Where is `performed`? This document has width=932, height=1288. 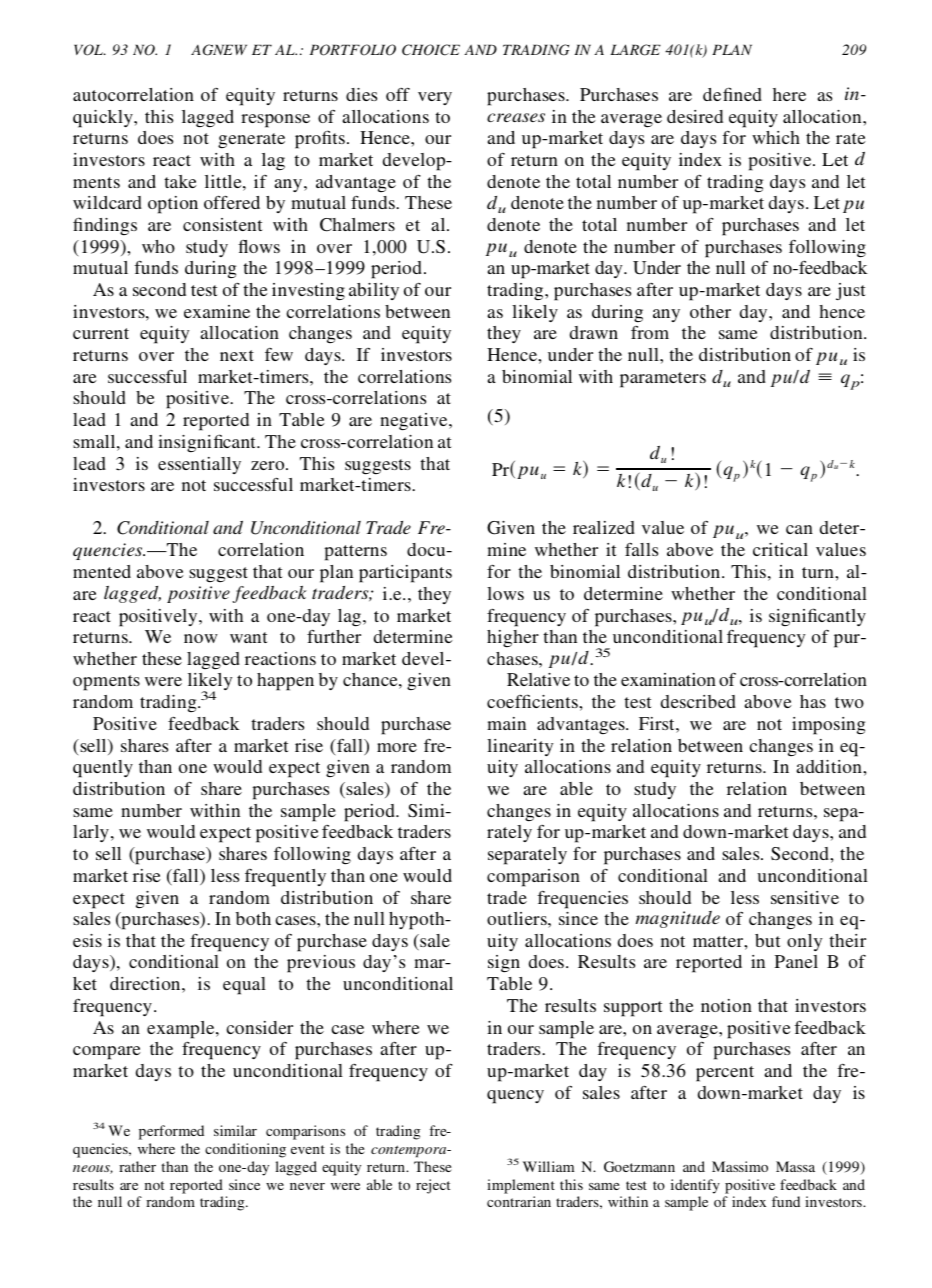 performed is located at coordinates (171, 1132).
